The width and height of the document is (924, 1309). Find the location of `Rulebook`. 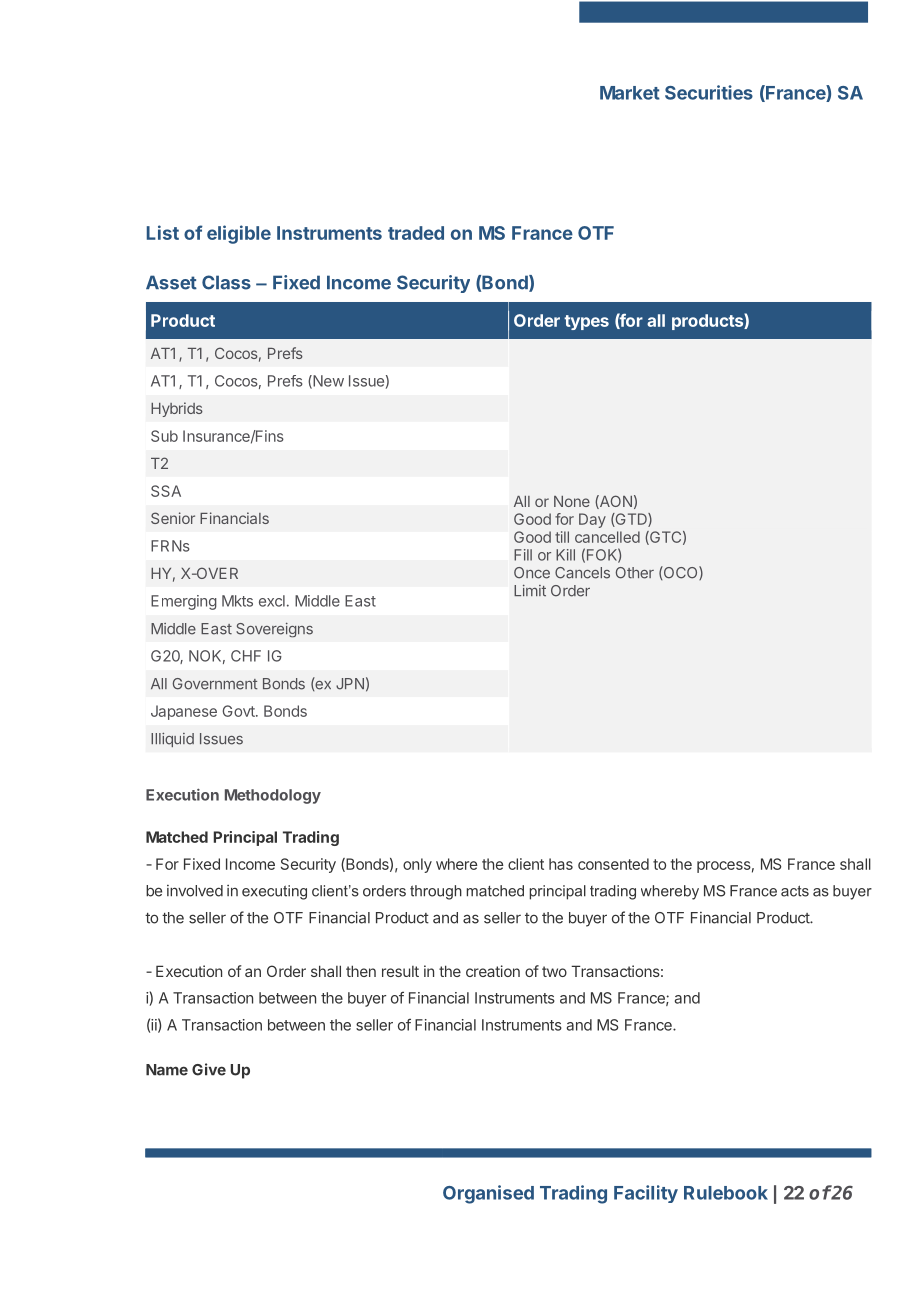

Rulebook is located at coordinates (726, 1193).
